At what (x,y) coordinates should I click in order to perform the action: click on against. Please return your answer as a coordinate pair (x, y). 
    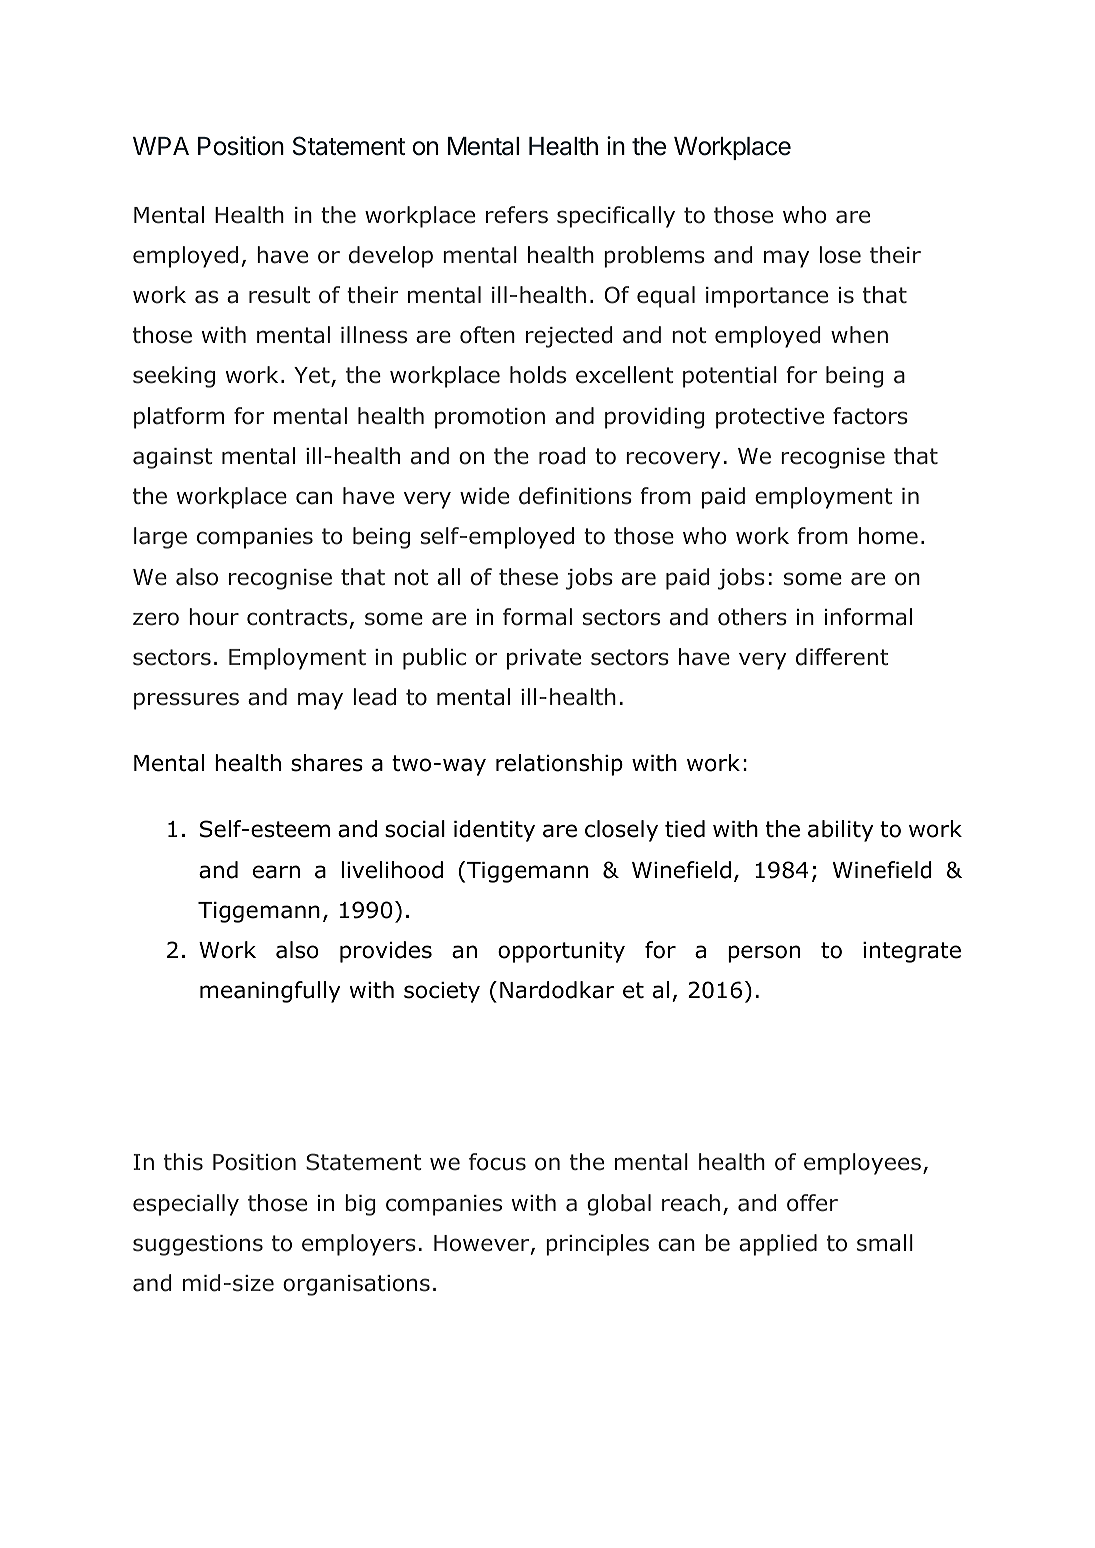
    Looking at the image, I should click on (173, 458).
